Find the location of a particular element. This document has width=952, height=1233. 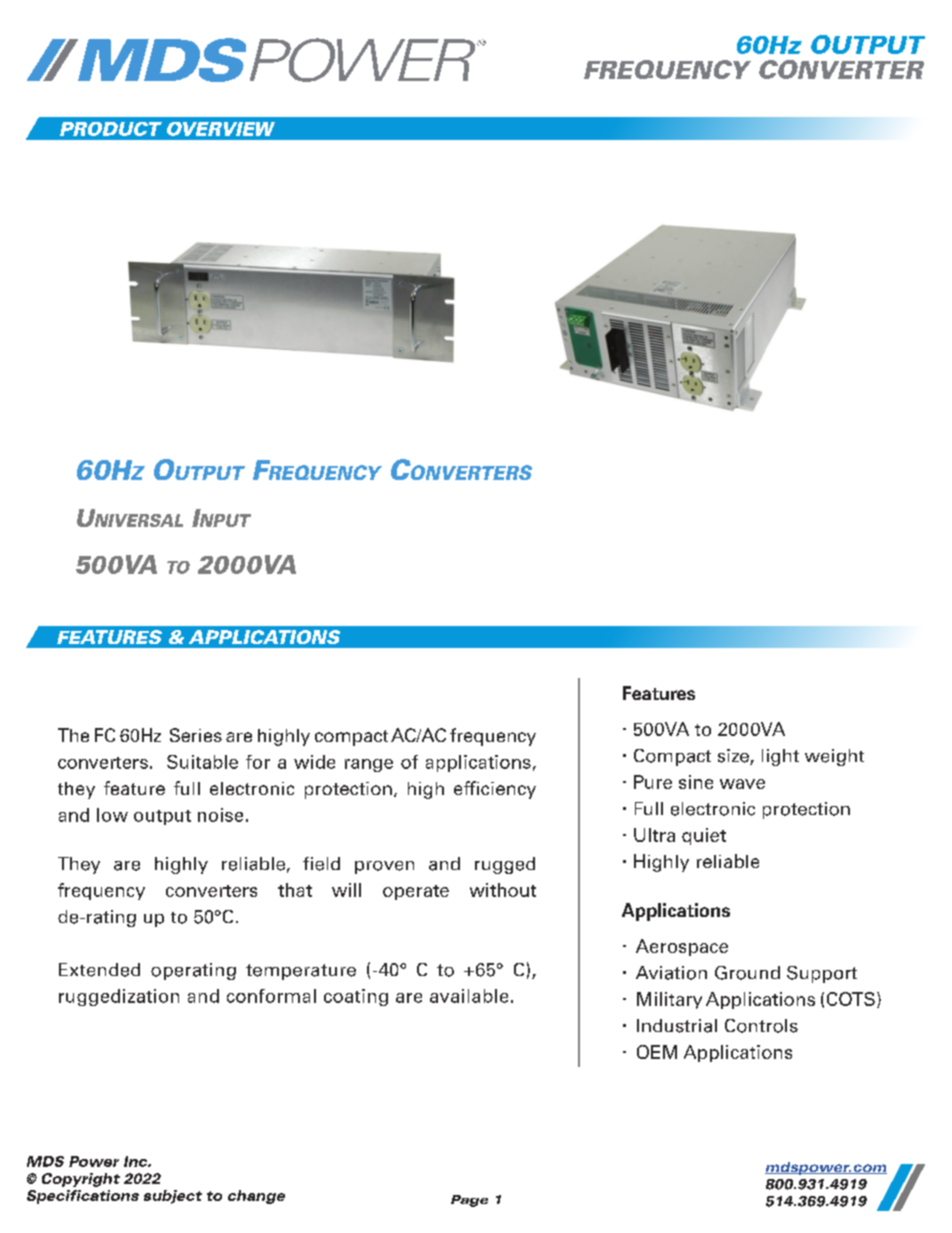

subject is located at coordinates (173, 1197).
